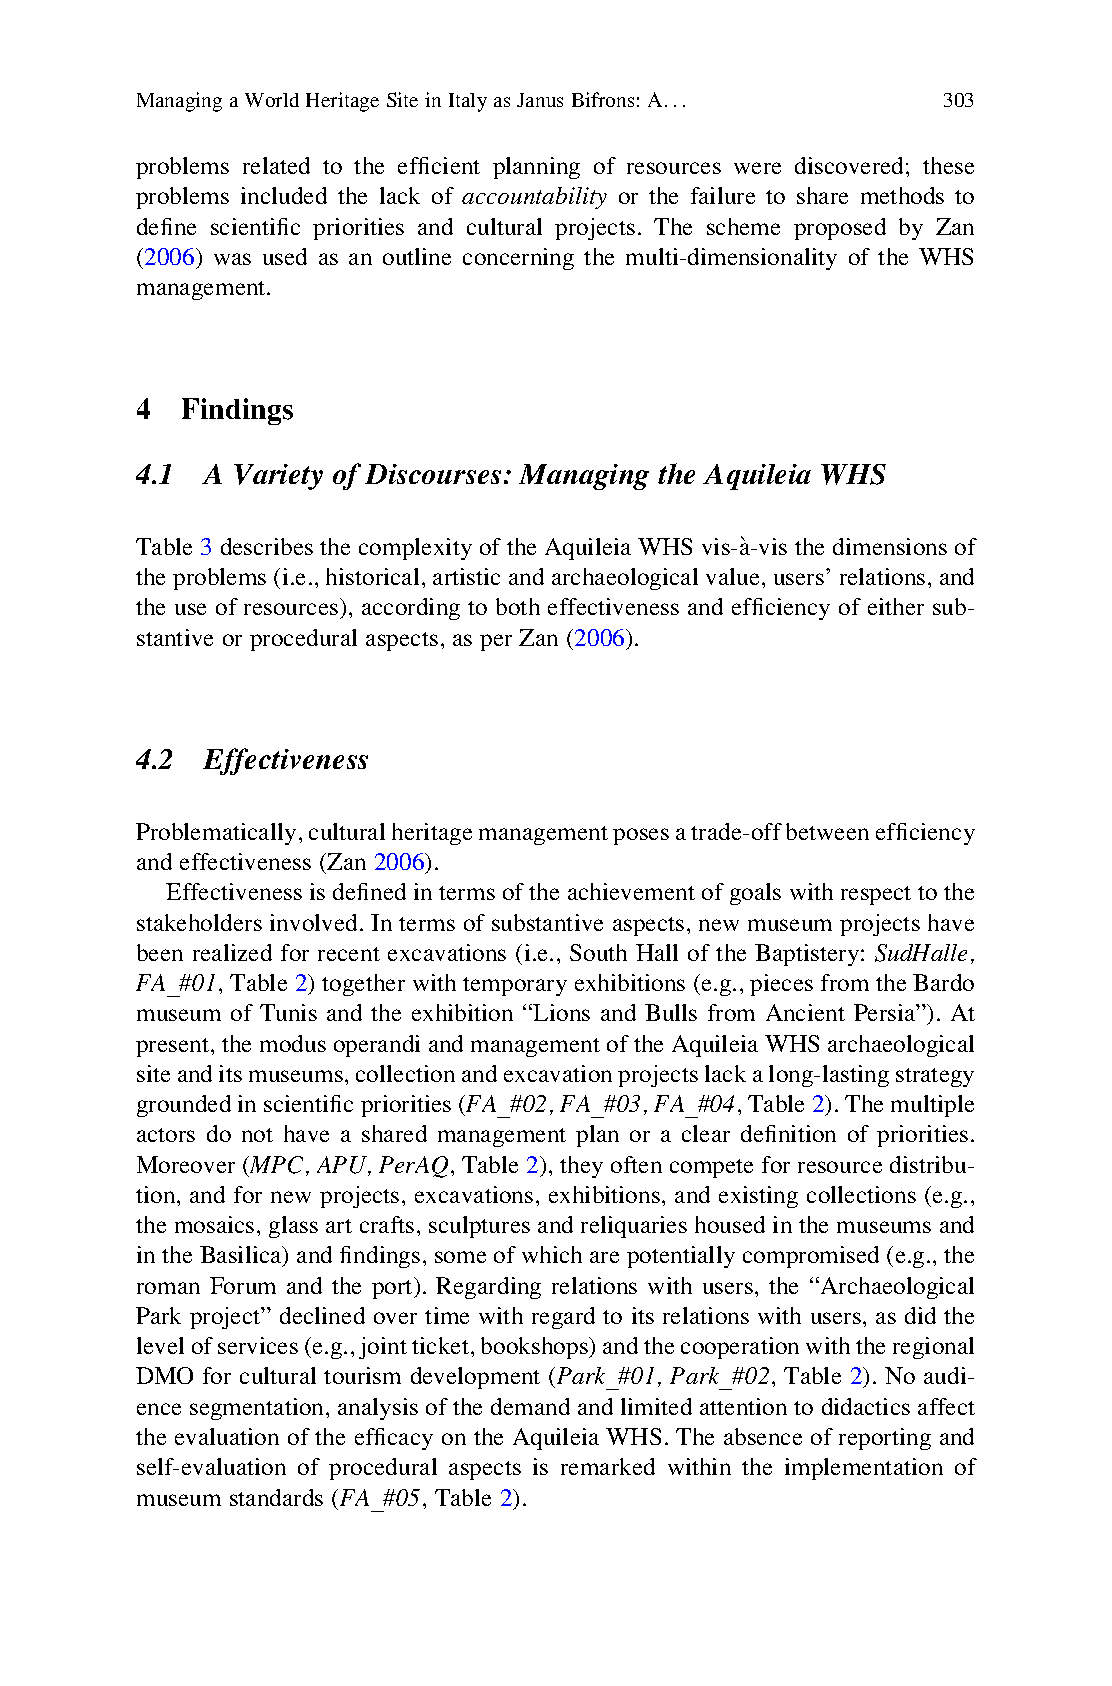 Image resolution: width=1112 pixels, height=1686 pixels. I want to click on methods, so click(902, 195).
